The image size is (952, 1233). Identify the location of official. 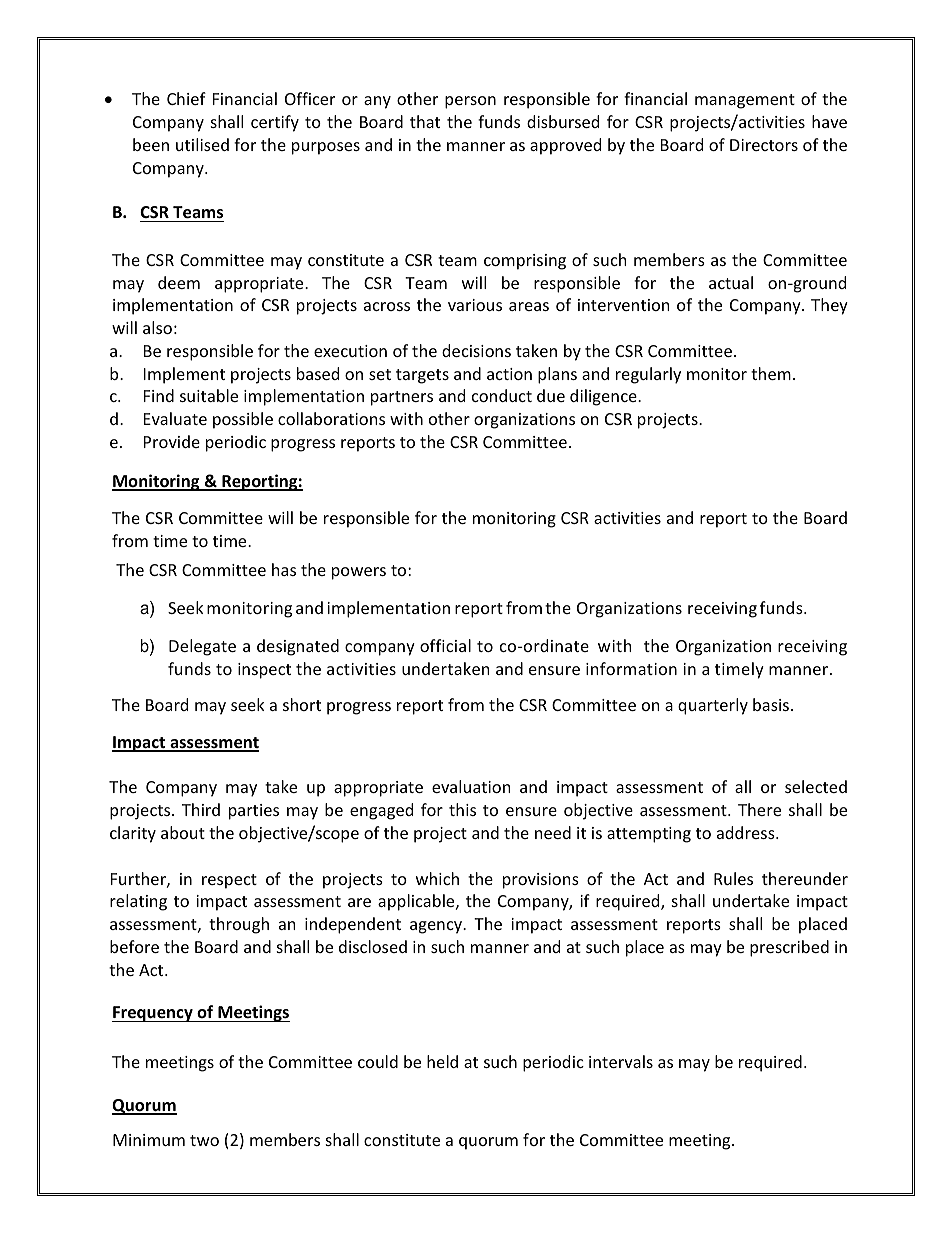
(445, 645).
